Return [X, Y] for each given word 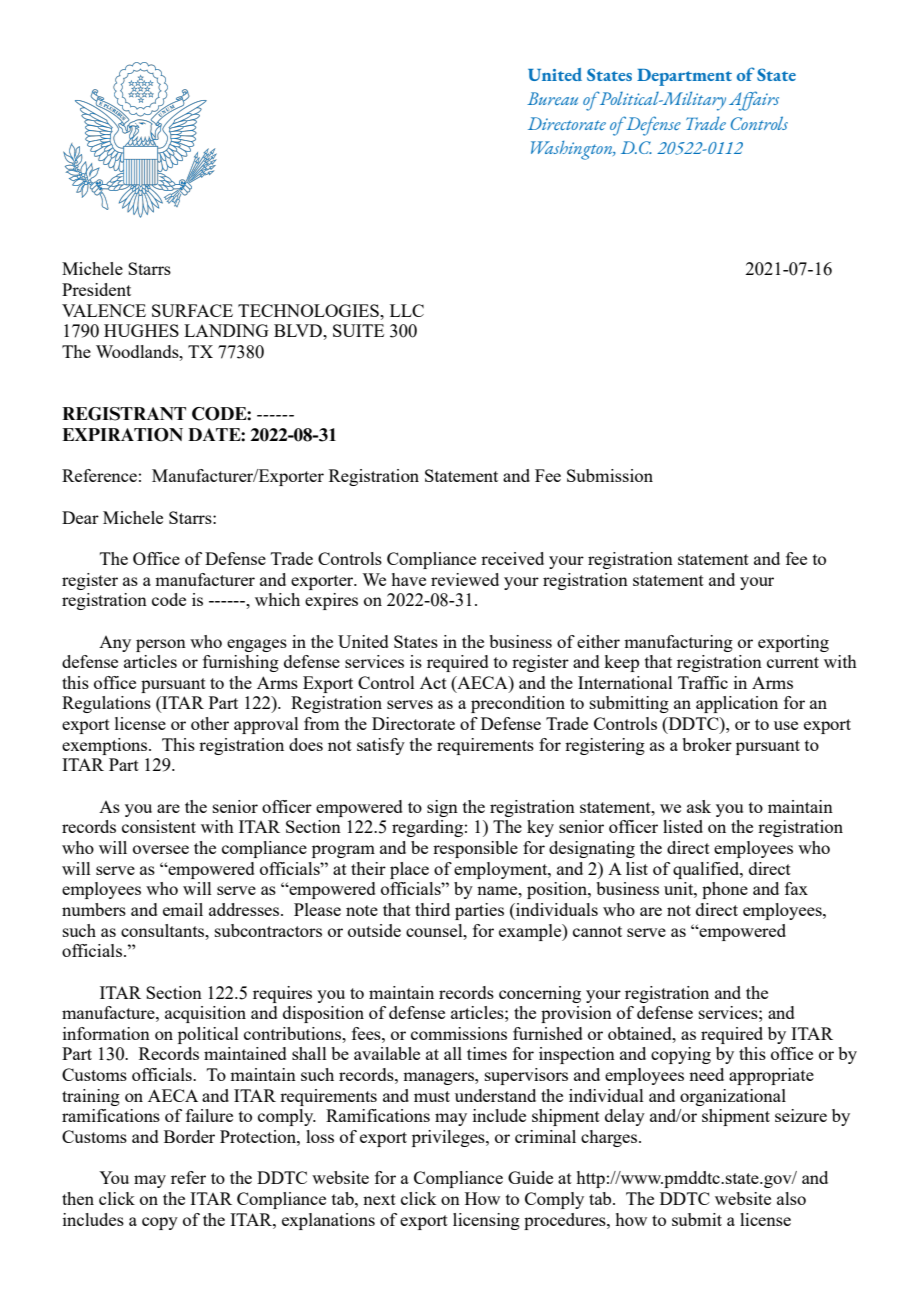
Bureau [552, 98]
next [379, 1199]
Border [189, 1136]
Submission [610, 475]
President [96, 289]
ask [699, 806]
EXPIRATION [122, 435]
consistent [159, 826]
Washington [573, 150]
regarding [427, 828]
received [512, 558]
